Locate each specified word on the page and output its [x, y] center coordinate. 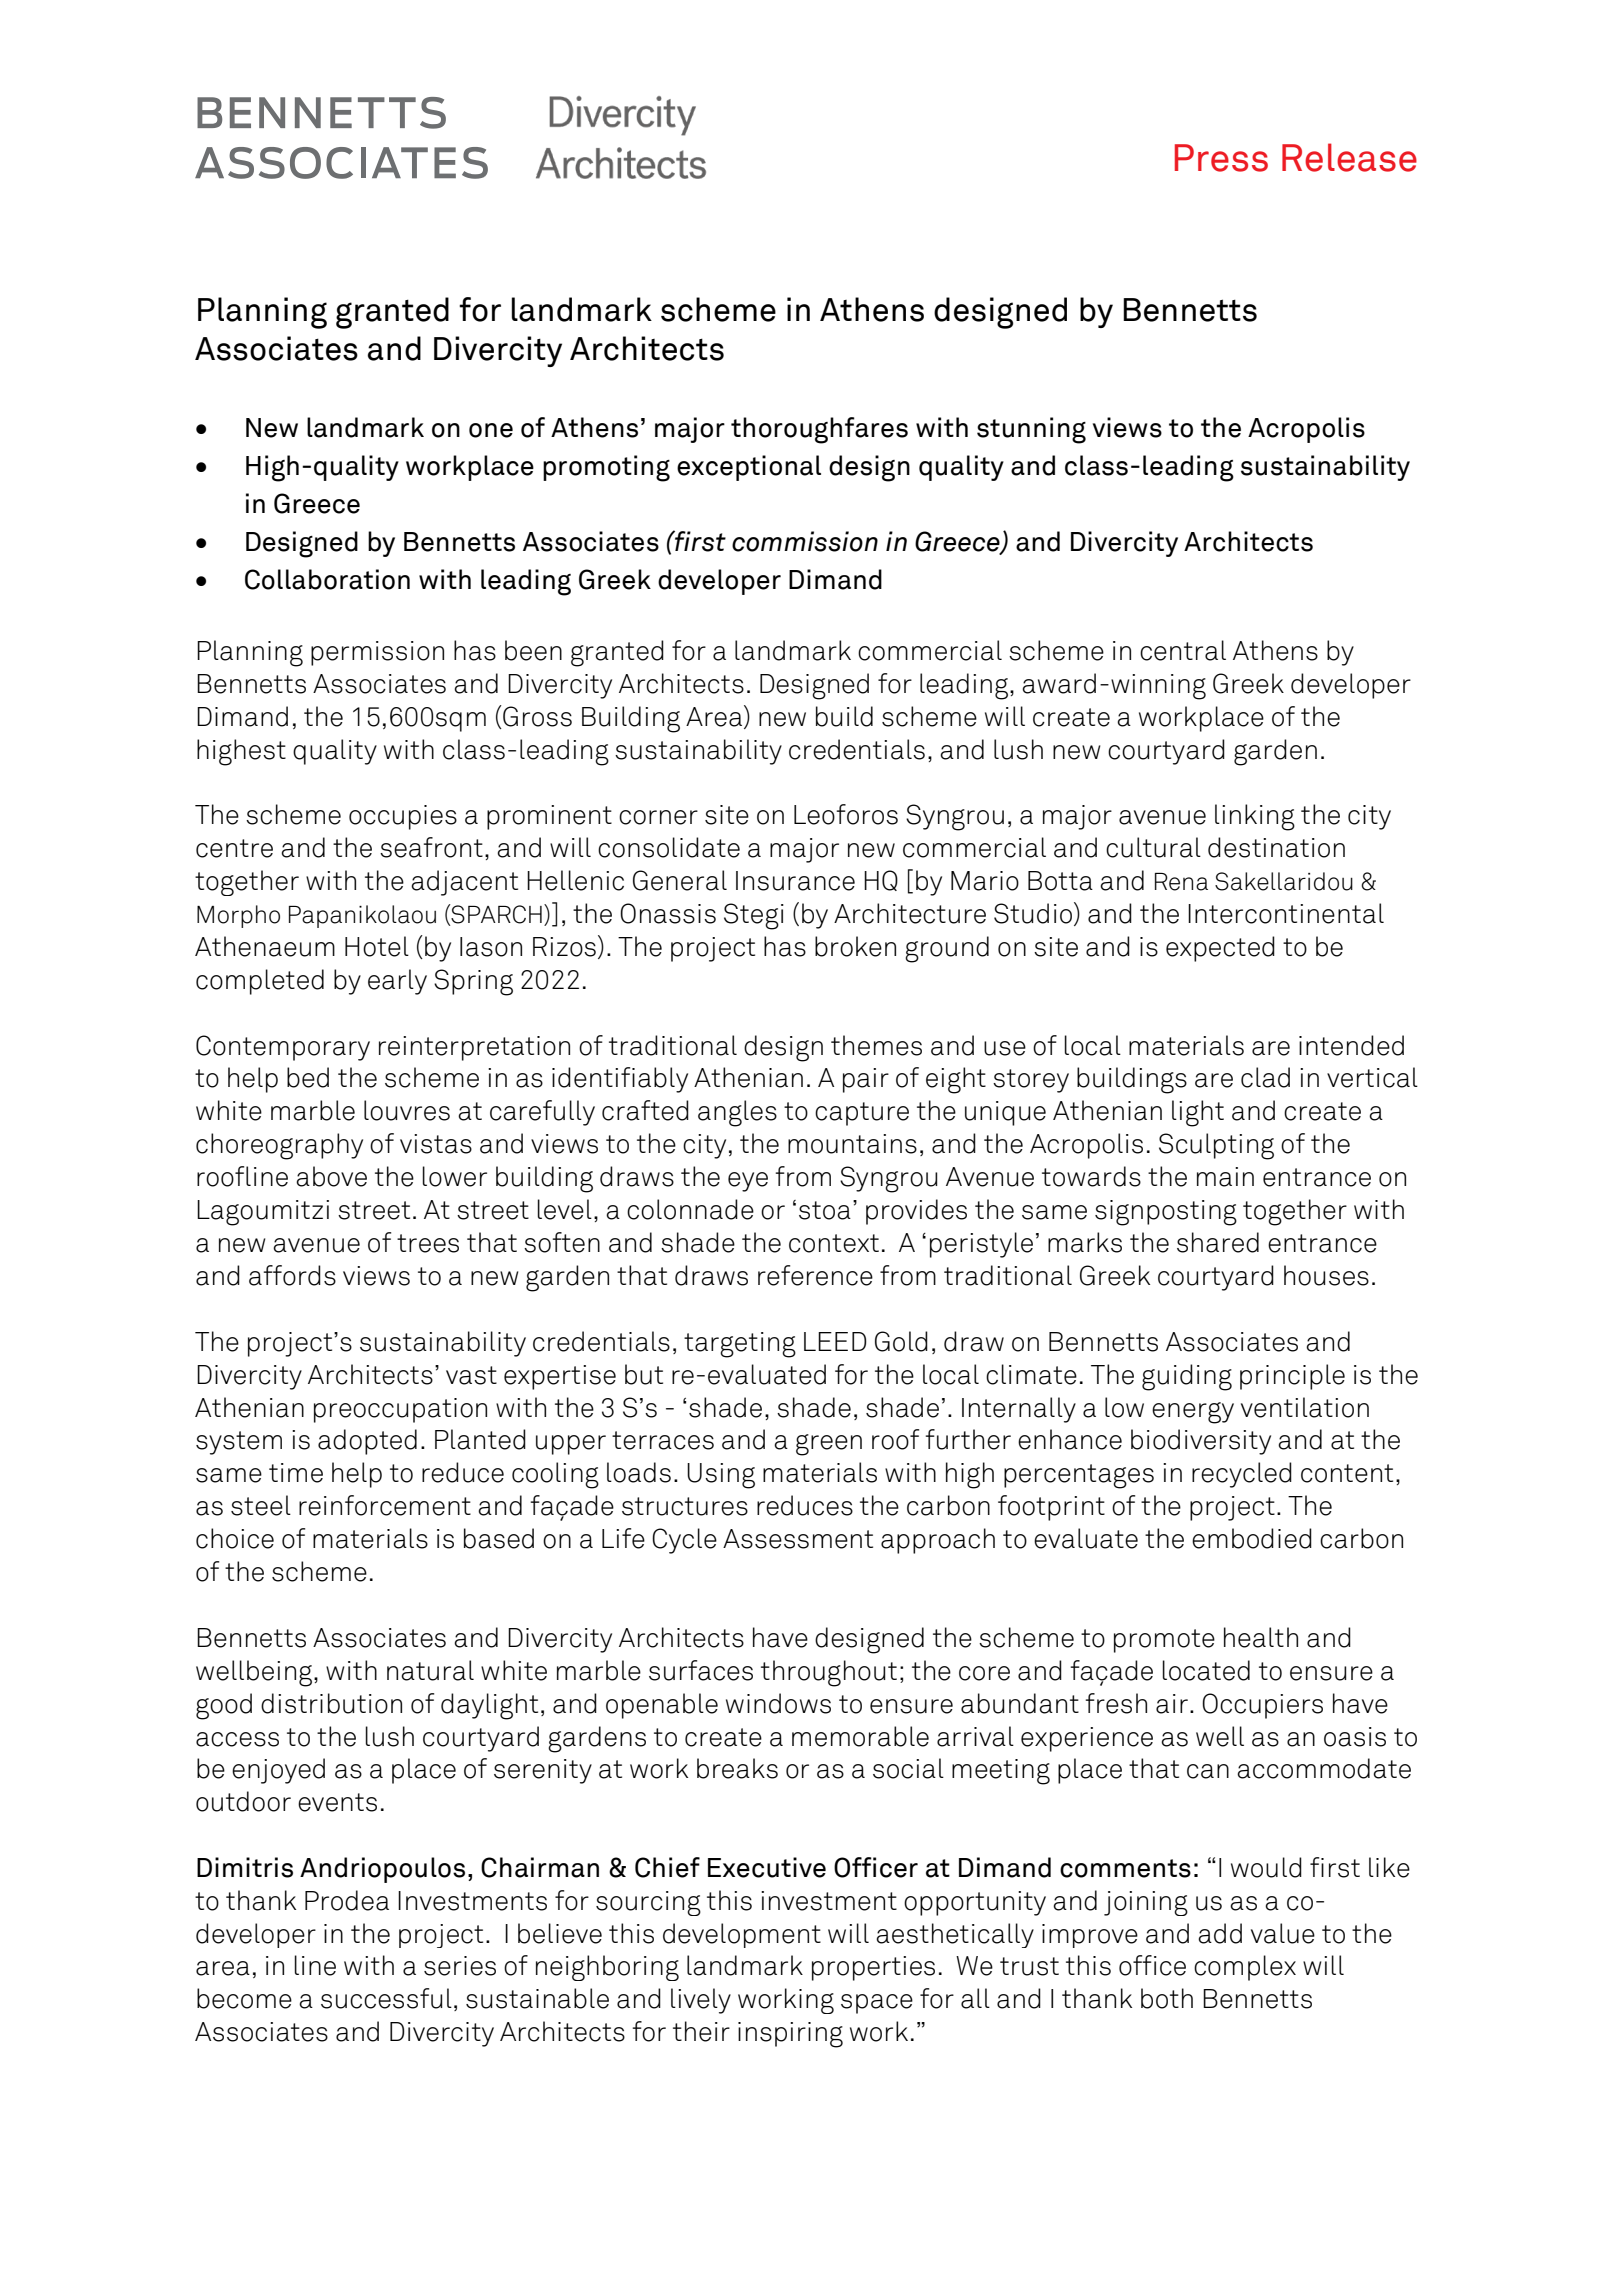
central [1183, 650]
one [491, 430]
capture [862, 1114]
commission [805, 541]
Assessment [798, 1539]
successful [386, 1998]
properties [873, 1968]
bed [308, 1077]
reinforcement [385, 1505]
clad [1265, 1077]
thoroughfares [819, 430]
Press [1221, 158]
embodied [1252, 1538]
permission [377, 653]
